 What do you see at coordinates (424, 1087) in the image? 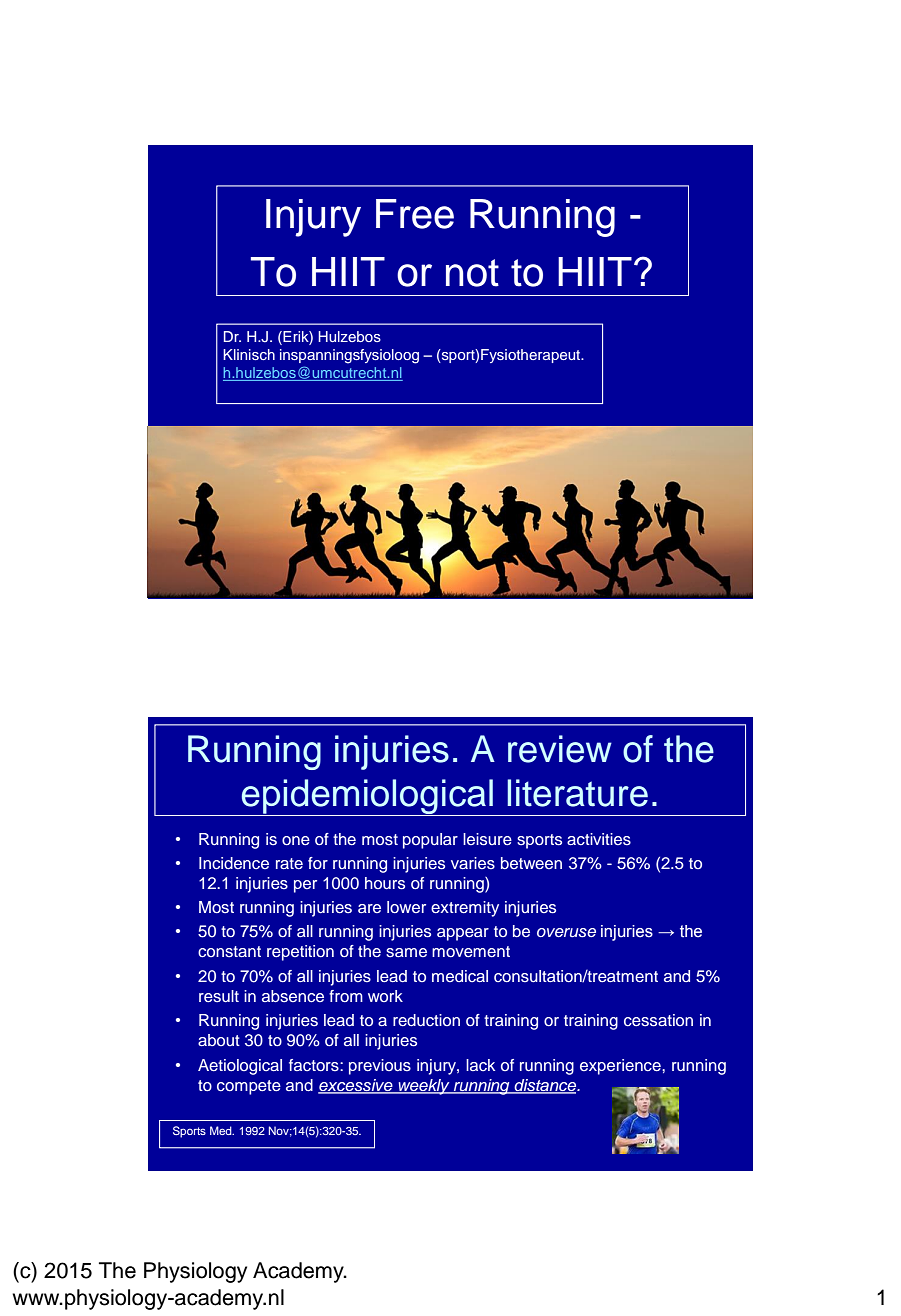
I see `weekly` at bounding box center [424, 1087].
